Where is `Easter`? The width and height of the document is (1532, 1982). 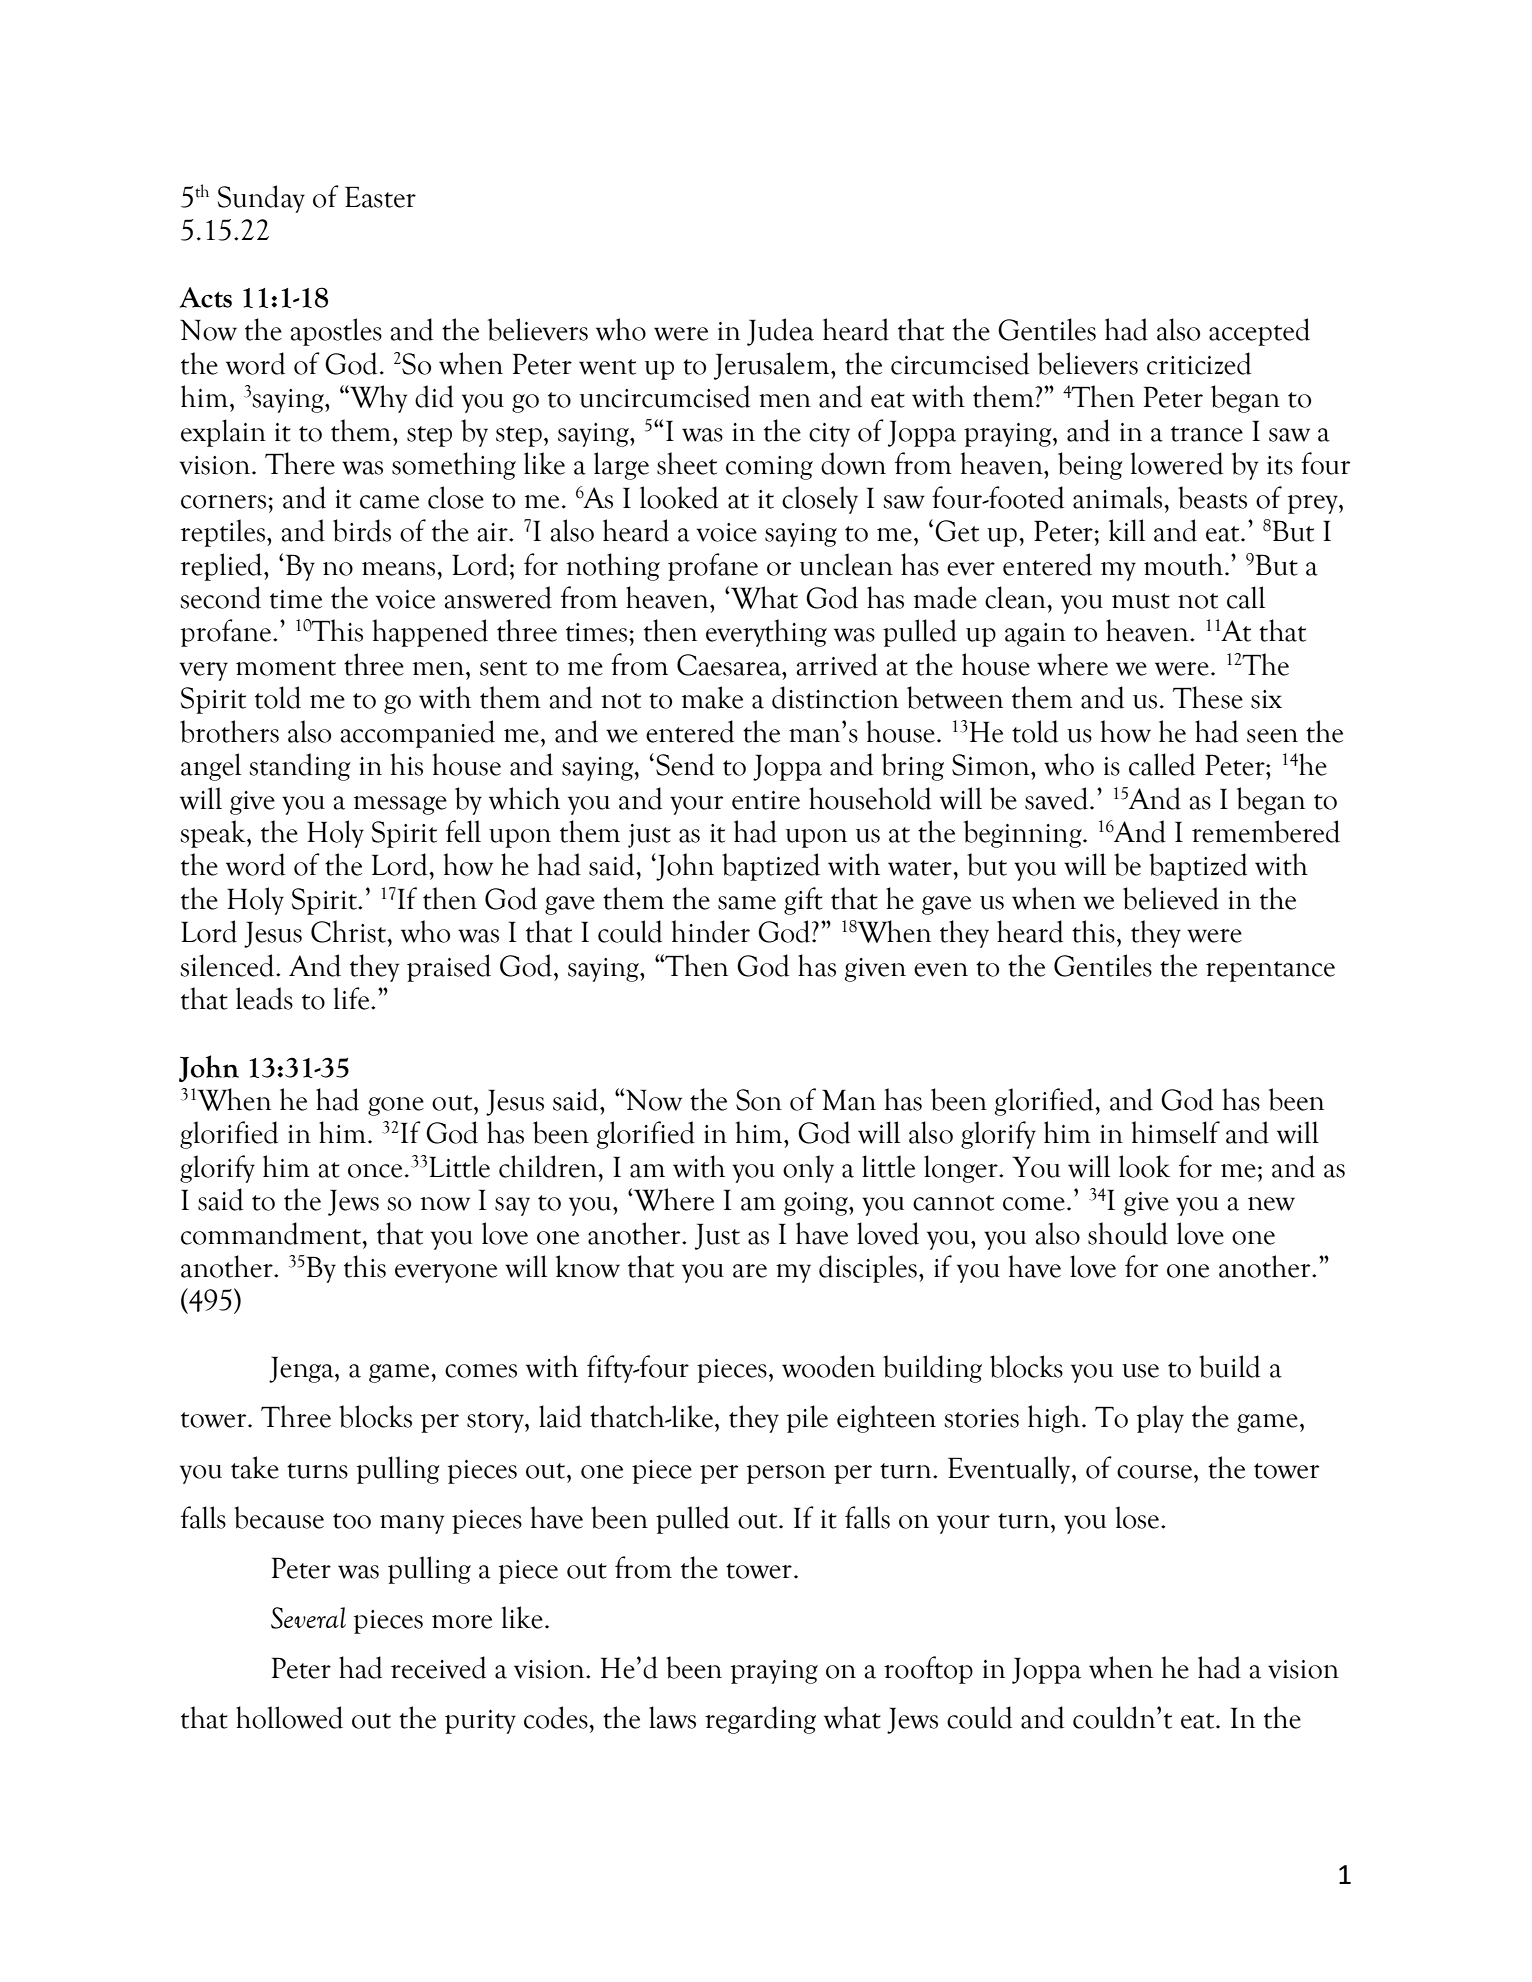 Easter is located at coordinates (380, 197).
